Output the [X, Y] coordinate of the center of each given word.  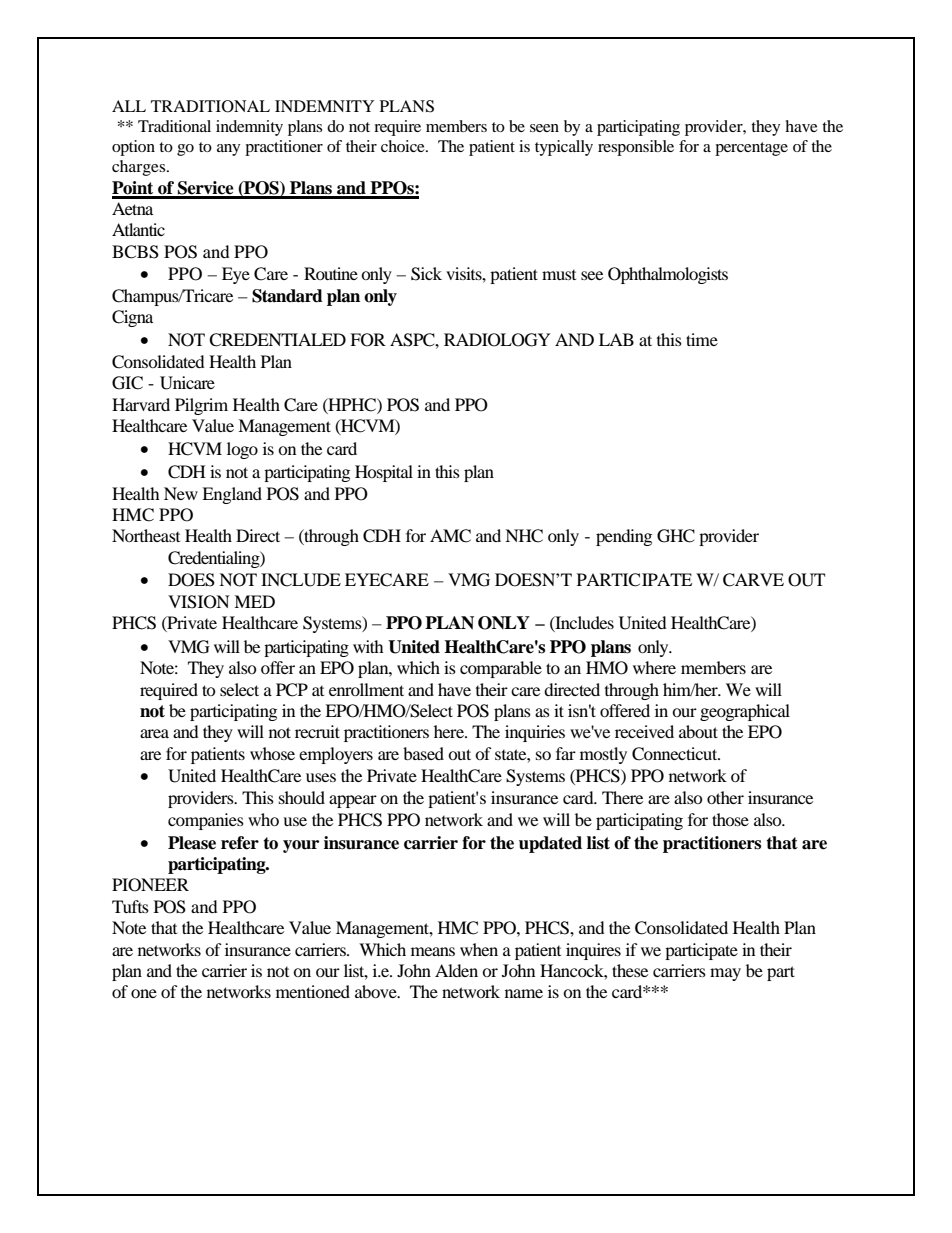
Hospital [384, 473]
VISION [199, 602]
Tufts [130, 906]
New [181, 493]
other [725, 797]
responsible [636, 148]
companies [206, 821]
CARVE [753, 580]
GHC [676, 536]
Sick [426, 274]
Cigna [132, 318]
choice [404, 146]
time [702, 339]
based [423, 753]
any [228, 150]
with [368, 646]
